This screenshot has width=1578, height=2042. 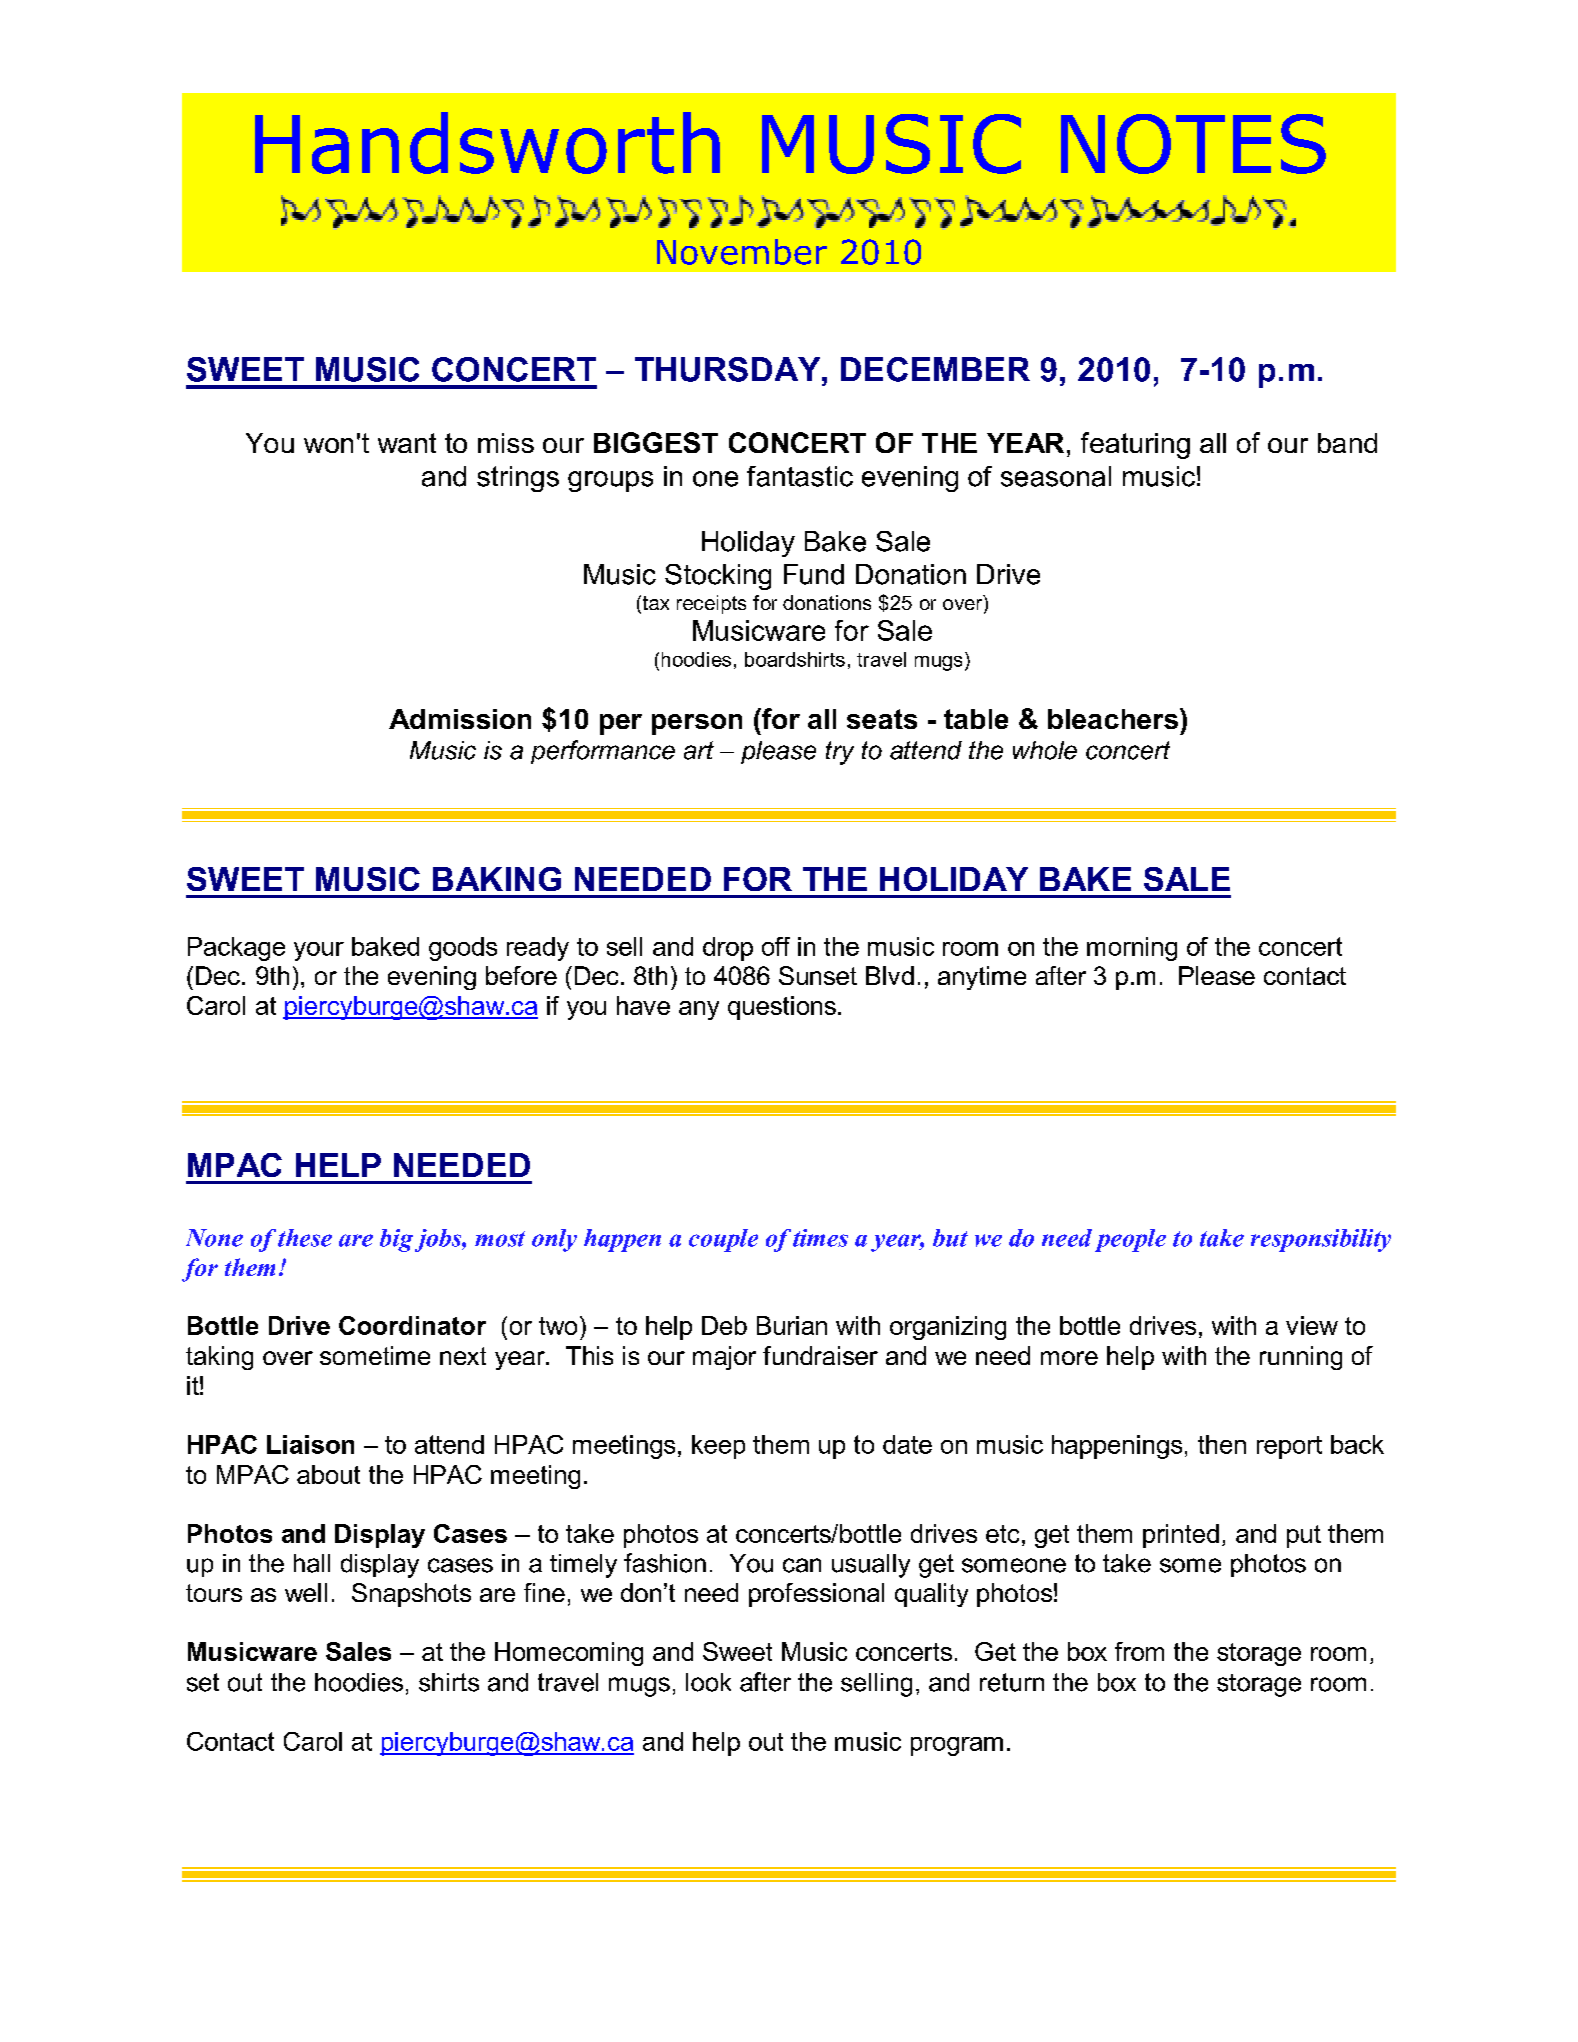 I want to click on November, so click(x=742, y=252).
